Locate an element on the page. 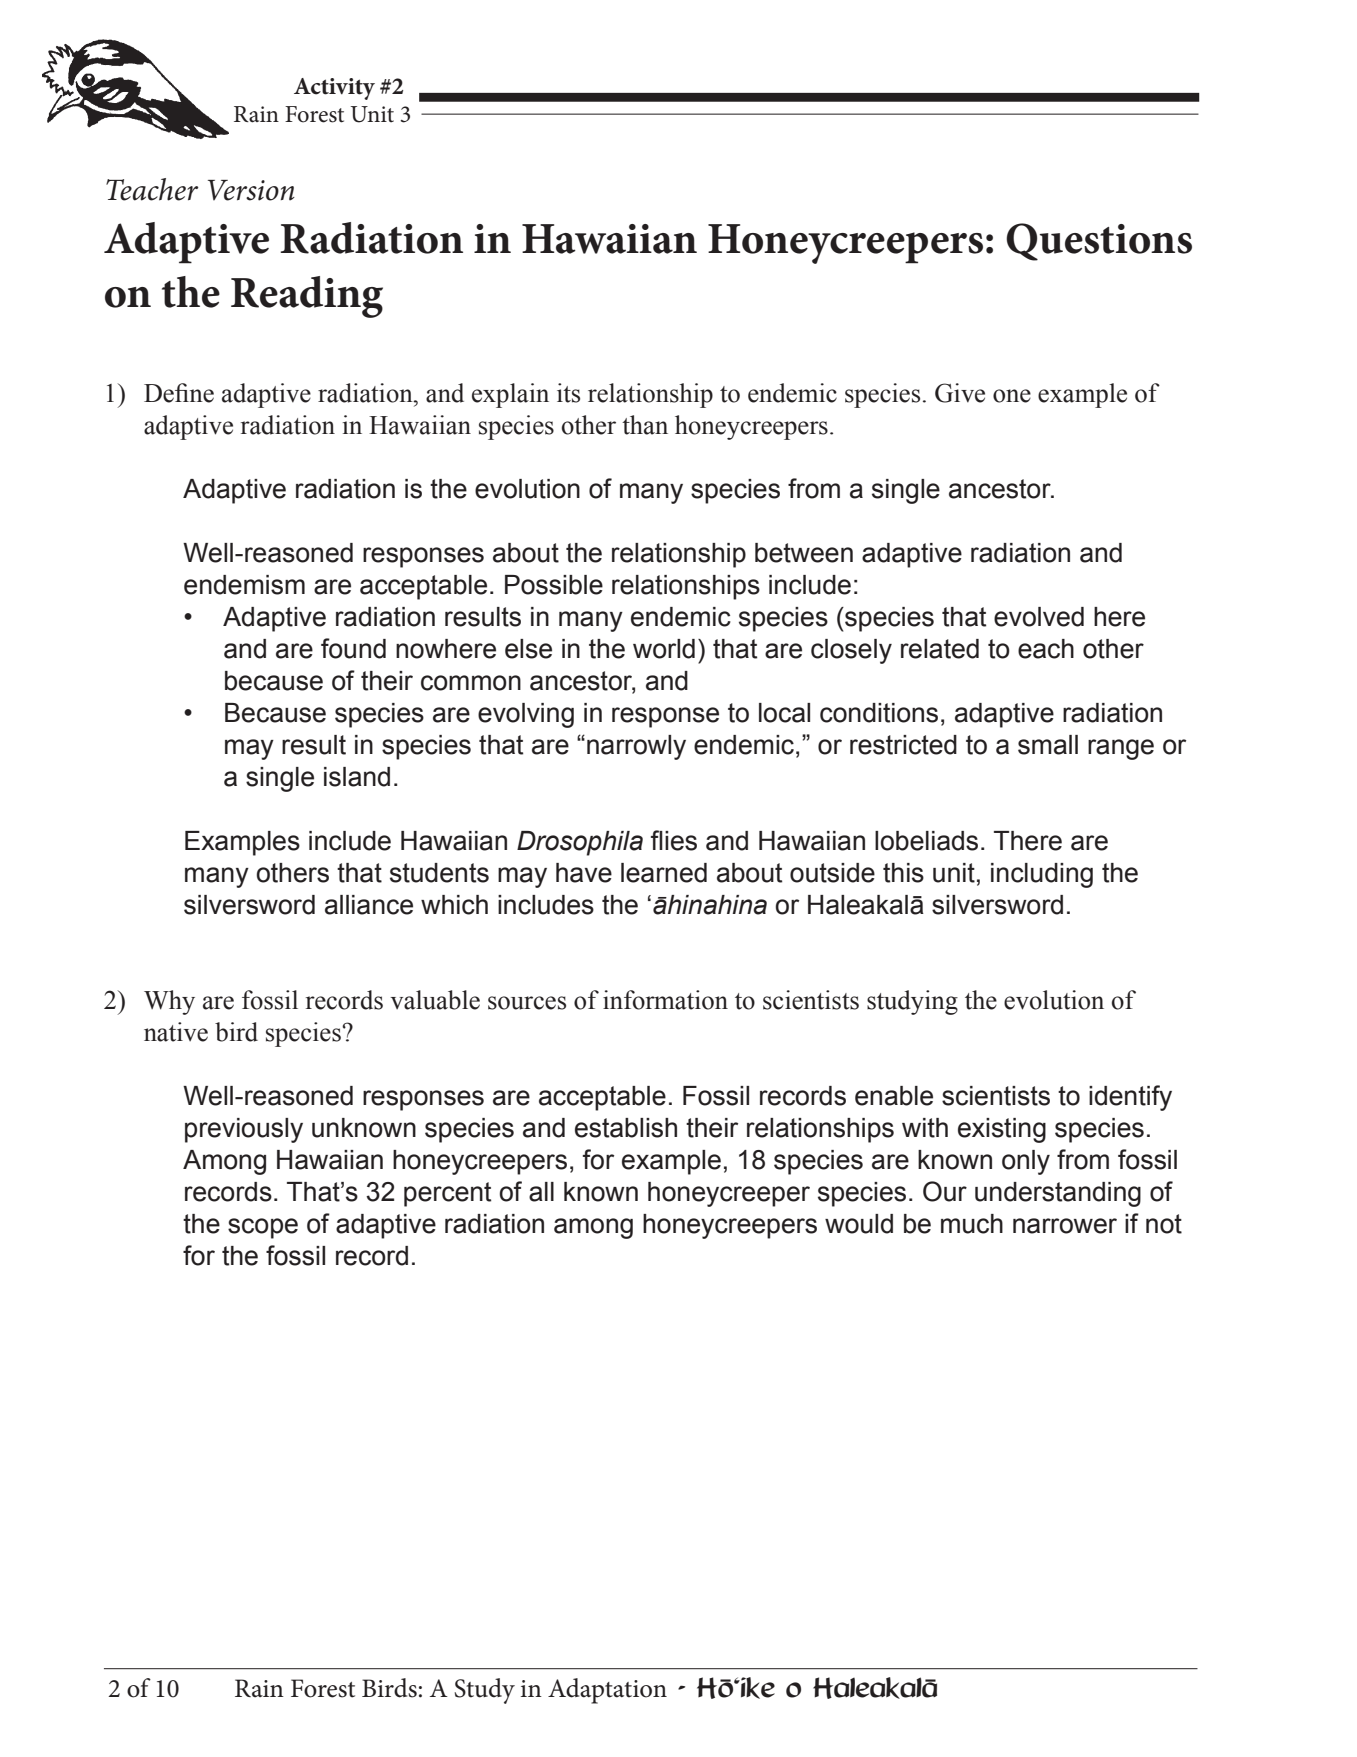 Image resolution: width=1357 pixels, height=1757 pixels. narrower is located at coordinates (1065, 1226).
